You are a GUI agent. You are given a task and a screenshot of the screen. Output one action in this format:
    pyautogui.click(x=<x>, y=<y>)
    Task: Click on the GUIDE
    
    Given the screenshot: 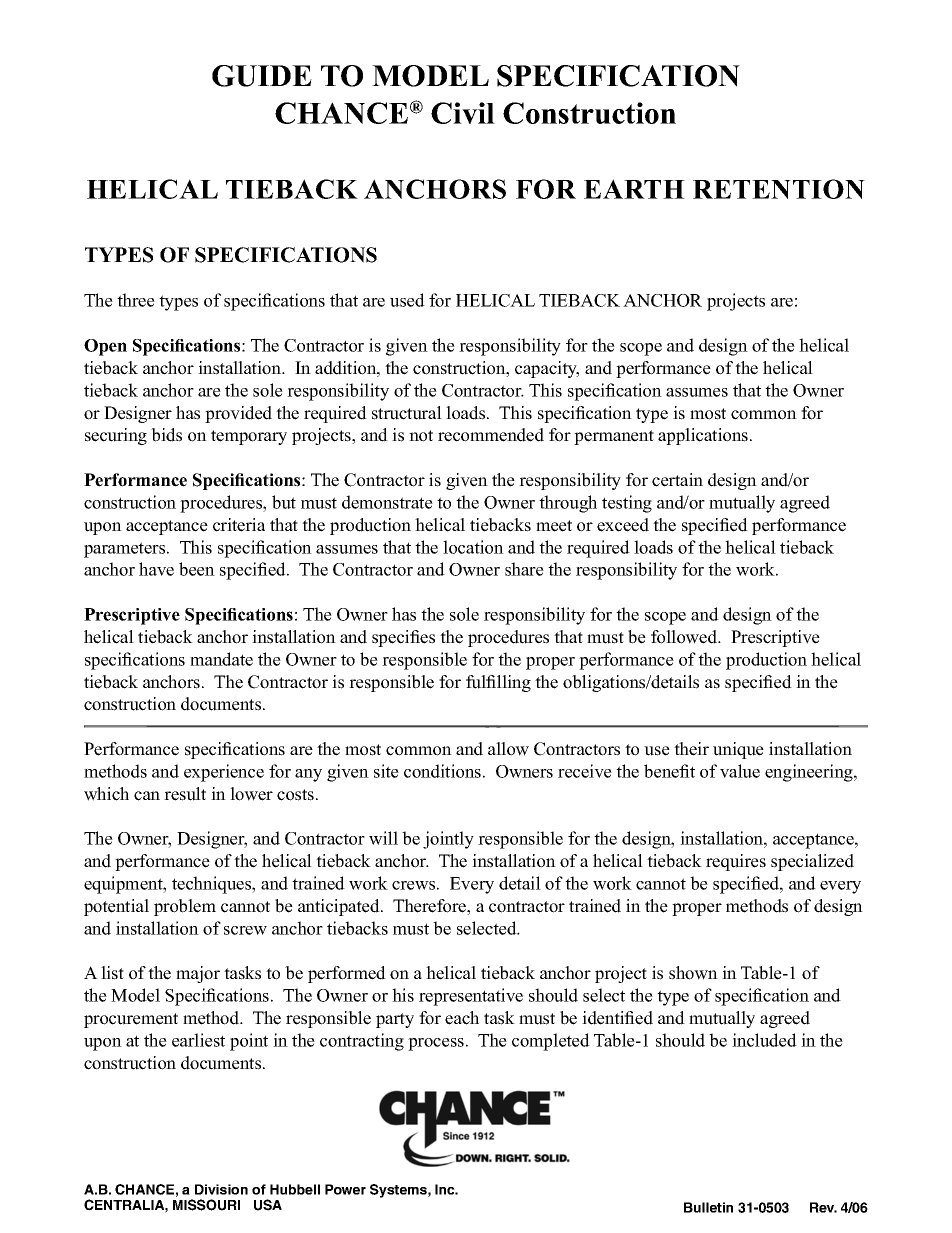 What is the action you would take?
    pyautogui.click(x=262, y=76)
